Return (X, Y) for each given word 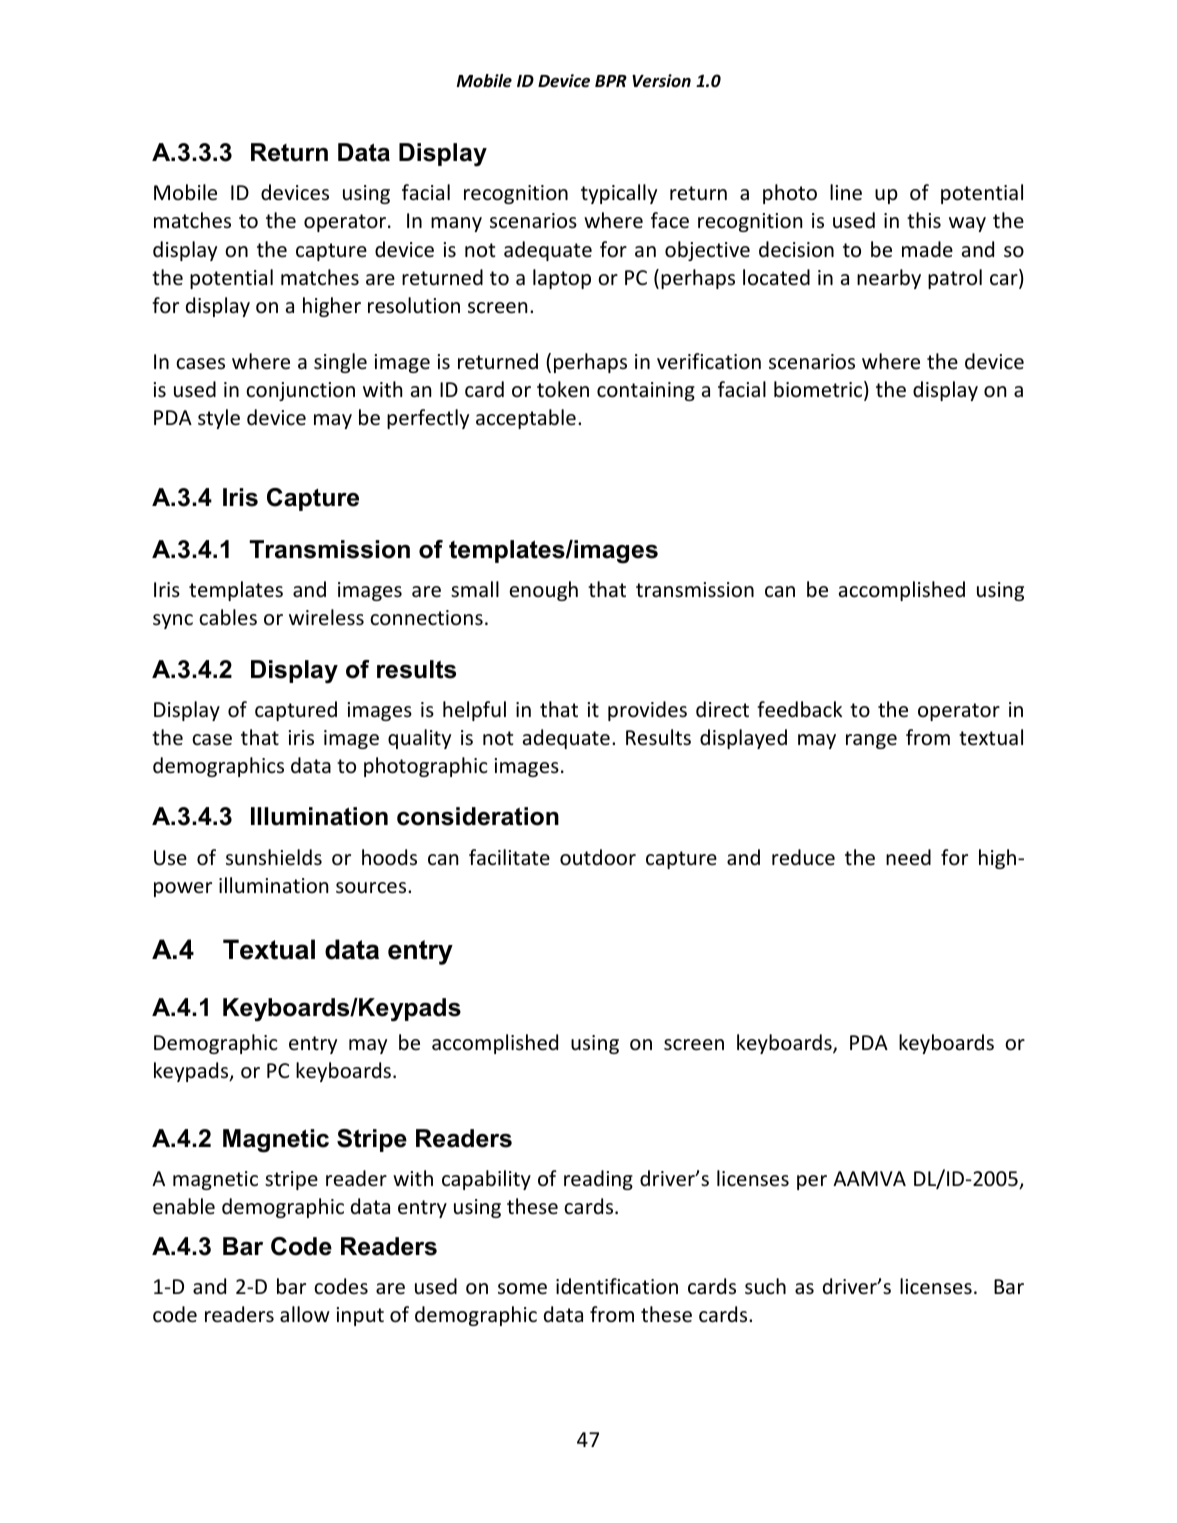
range (871, 741)
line (846, 192)
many (456, 224)
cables (228, 617)
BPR (611, 81)
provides (647, 711)
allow (305, 1314)
